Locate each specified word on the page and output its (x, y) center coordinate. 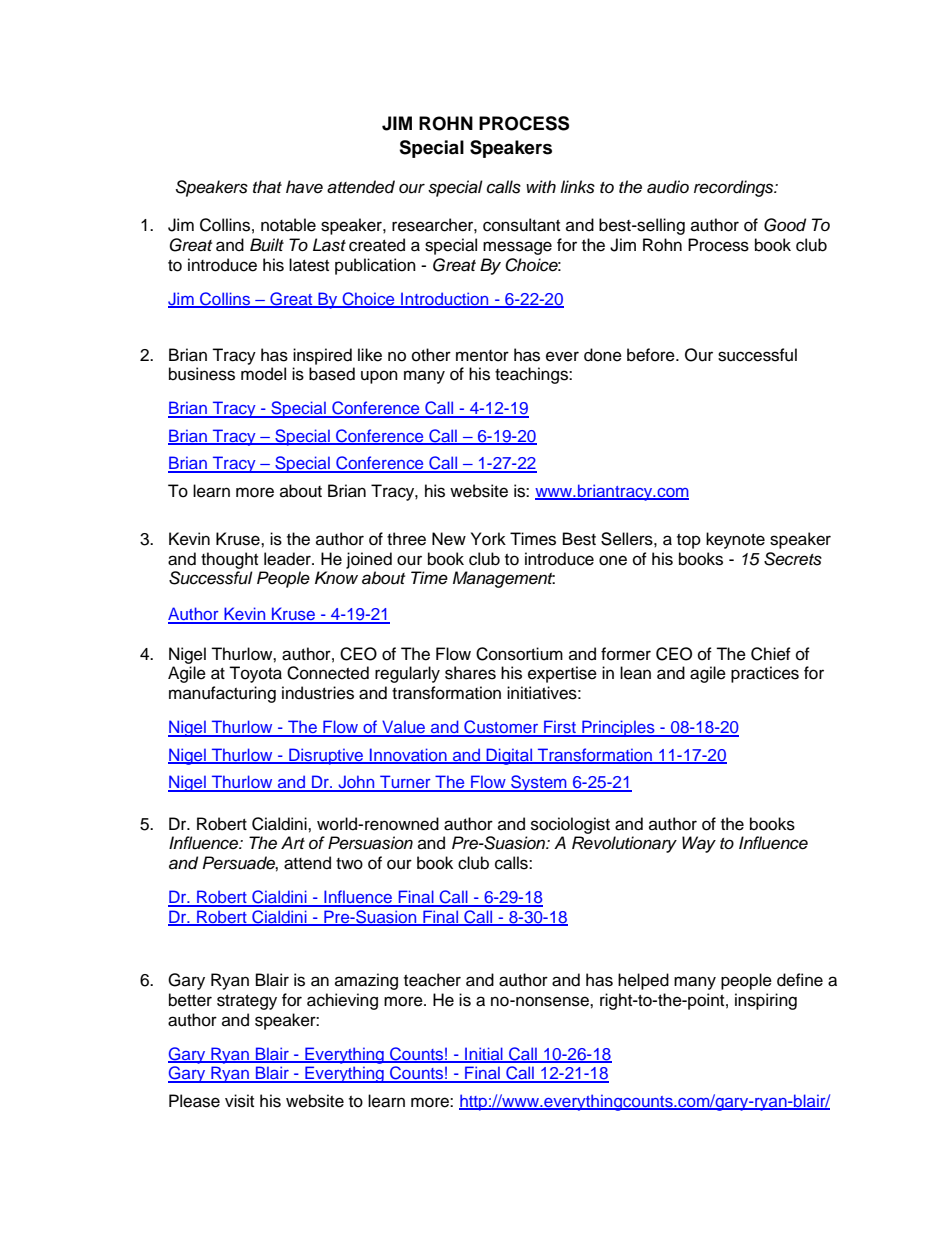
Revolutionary (624, 844)
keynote (735, 540)
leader (288, 559)
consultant (521, 225)
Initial (484, 1054)
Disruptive (326, 756)
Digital (509, 756)
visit (239, 1101)
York (488, 539)
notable (288, 225)
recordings (735, 188)
